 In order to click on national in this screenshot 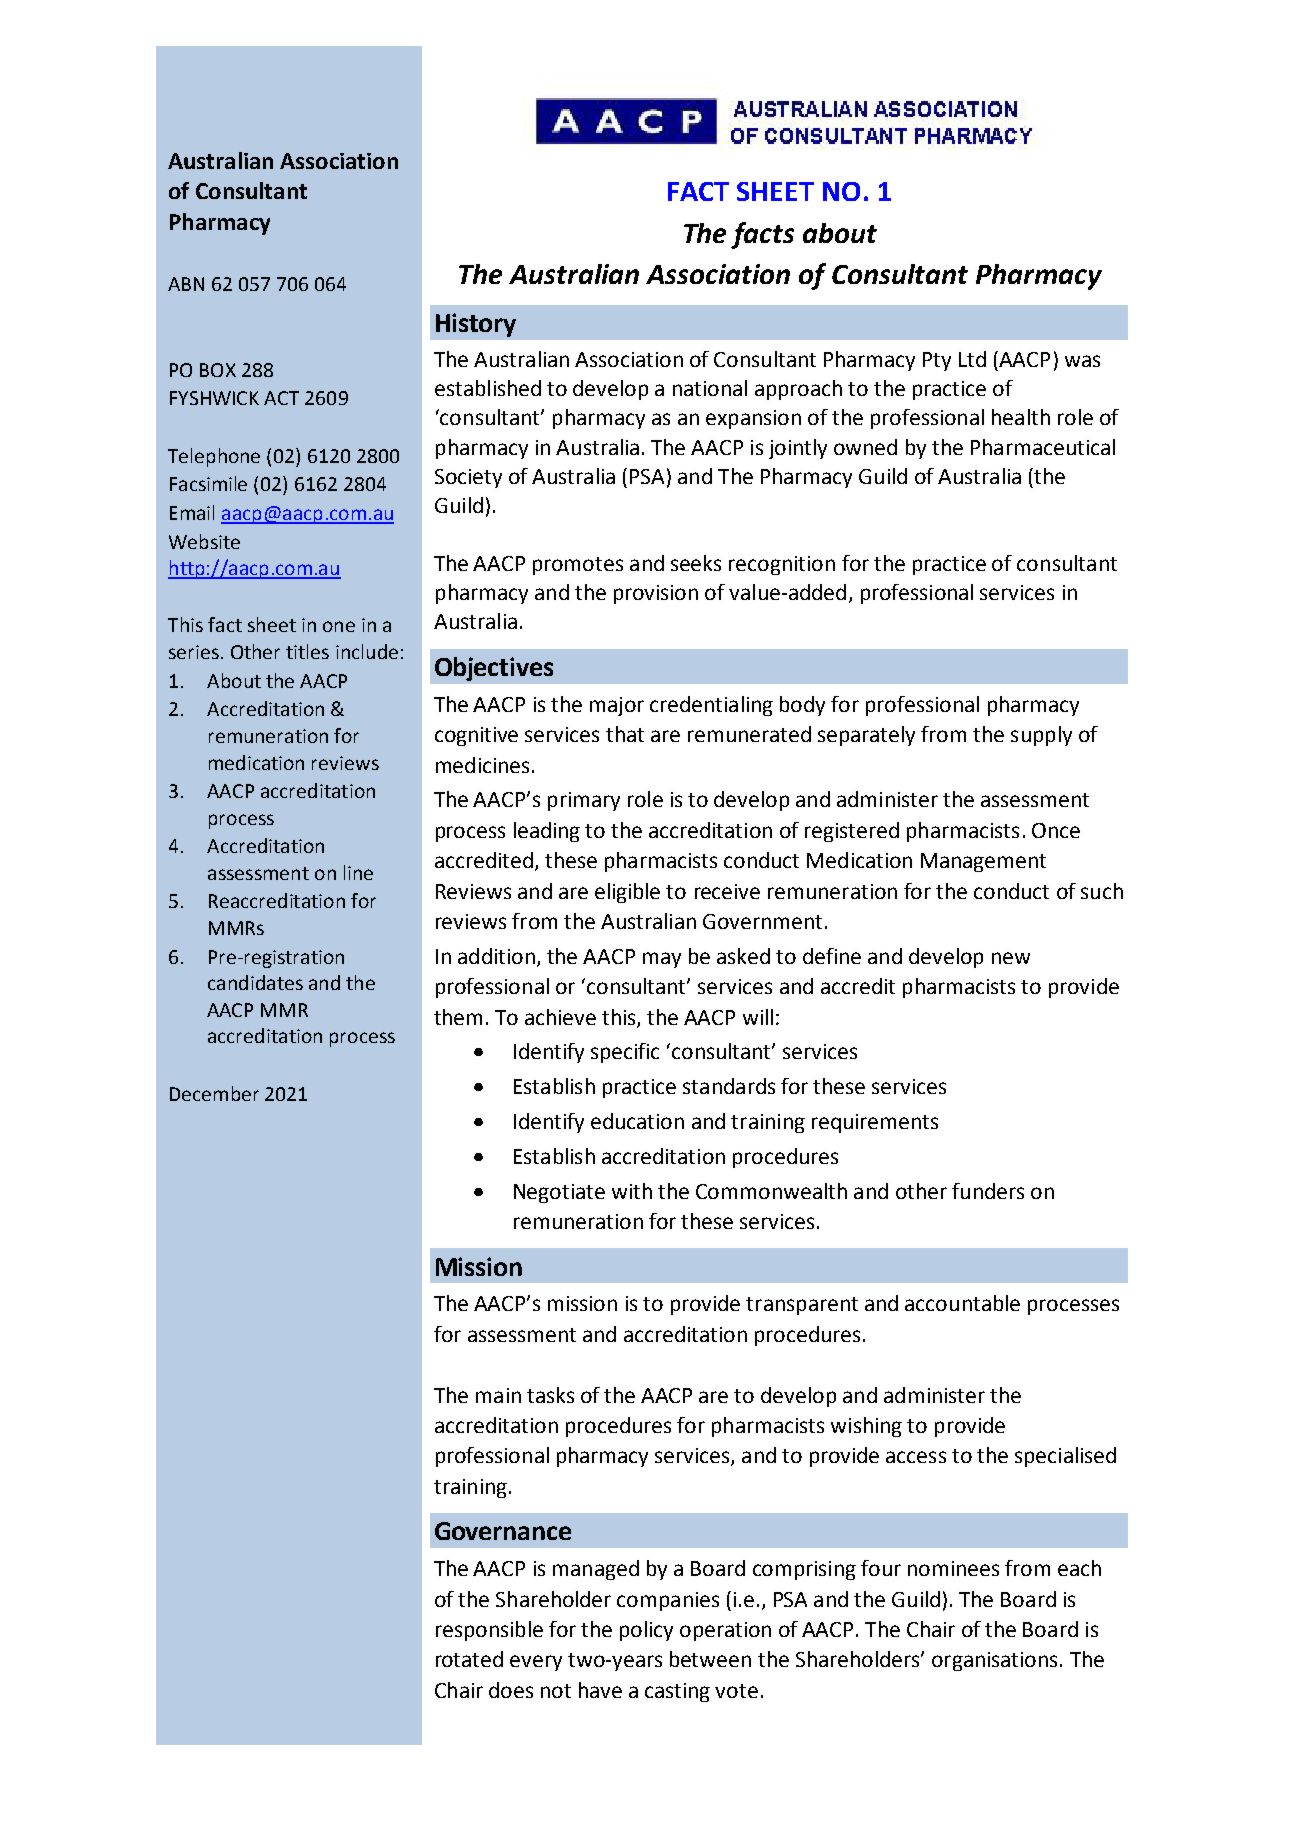, I will do `click(710, 388)`.
